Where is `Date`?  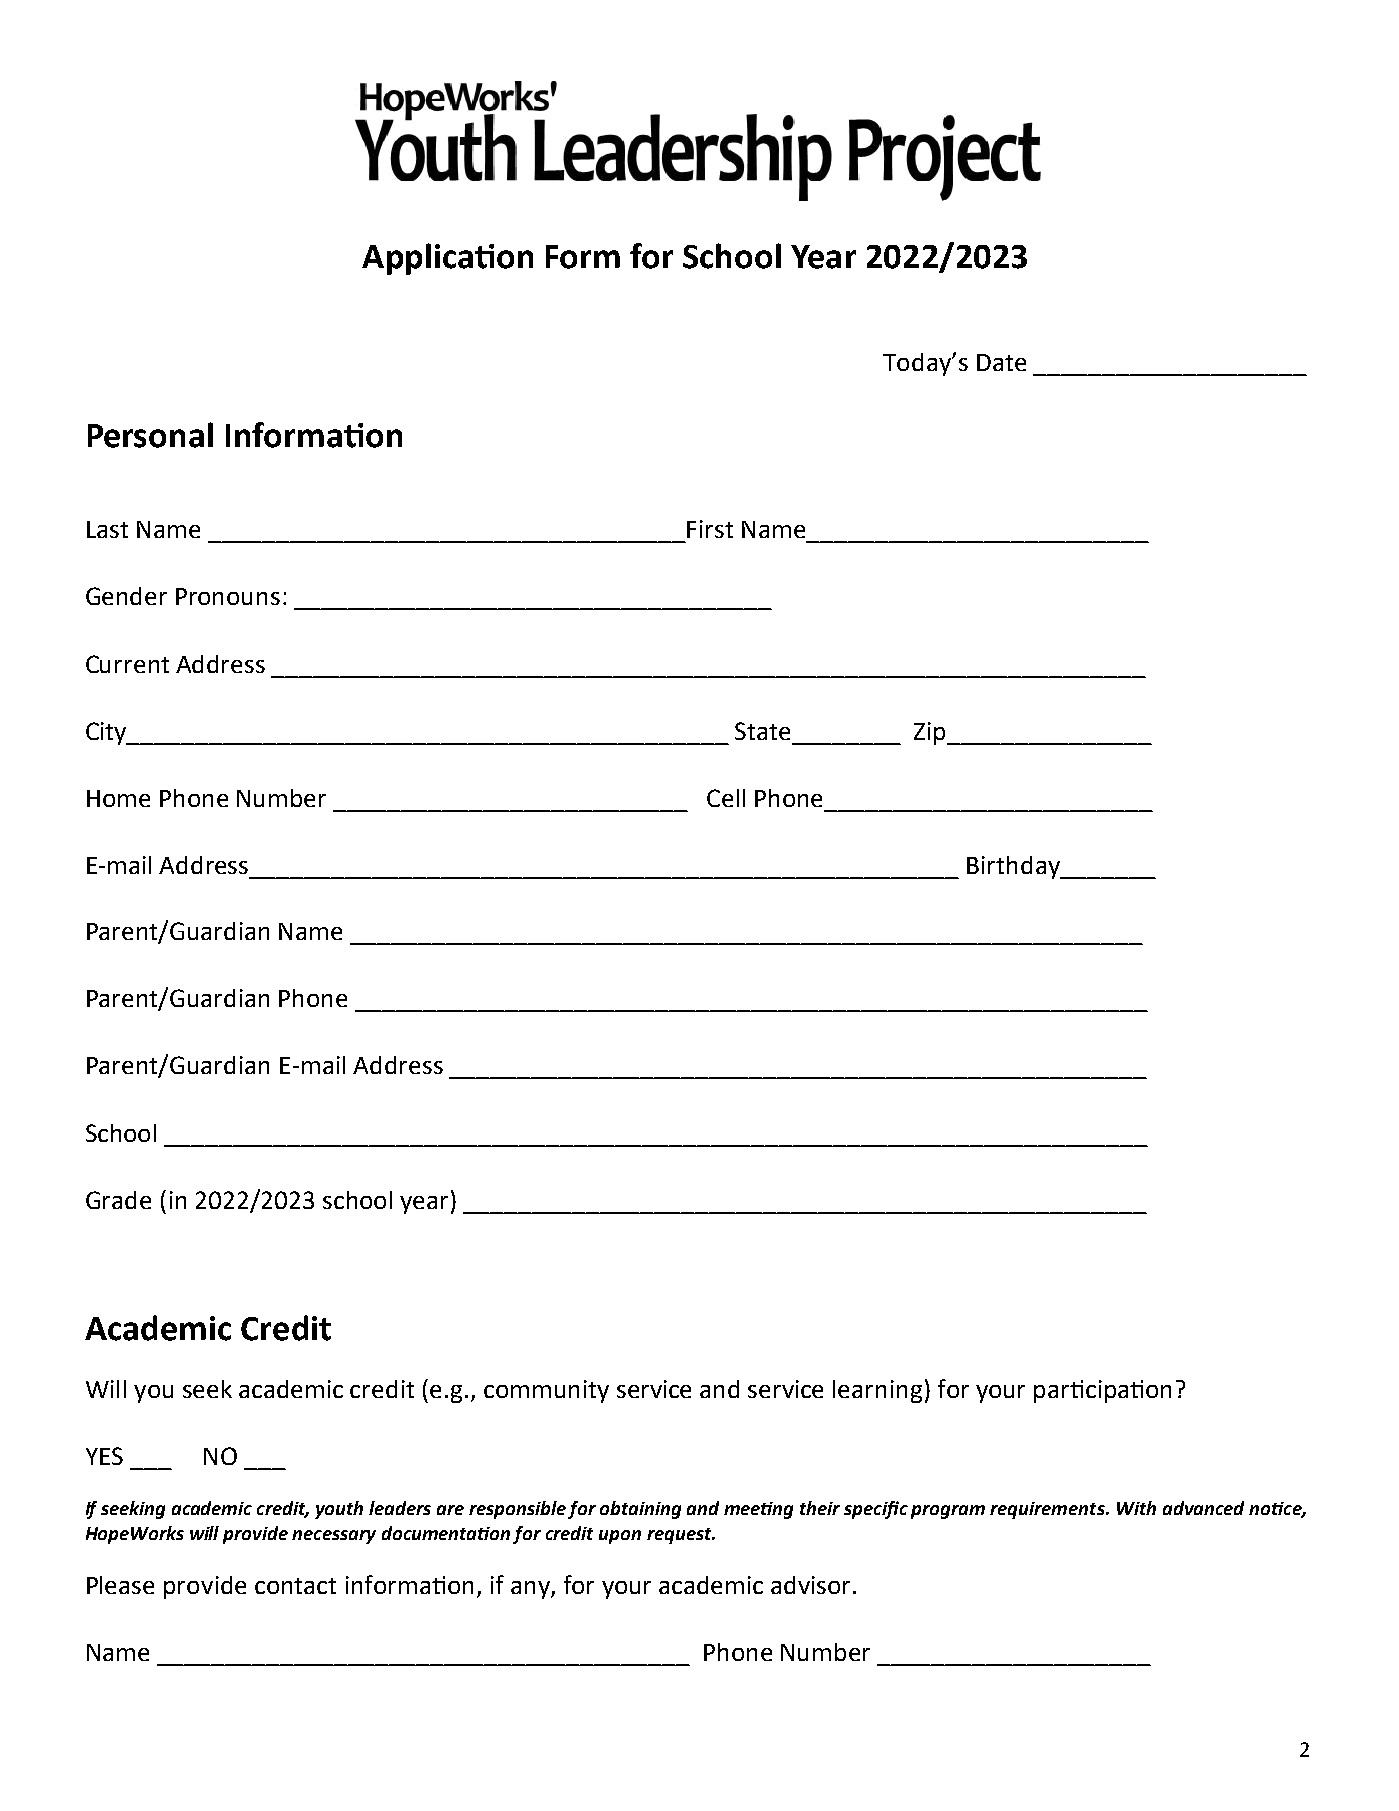 Date is located at coordinates (1001, 362).
